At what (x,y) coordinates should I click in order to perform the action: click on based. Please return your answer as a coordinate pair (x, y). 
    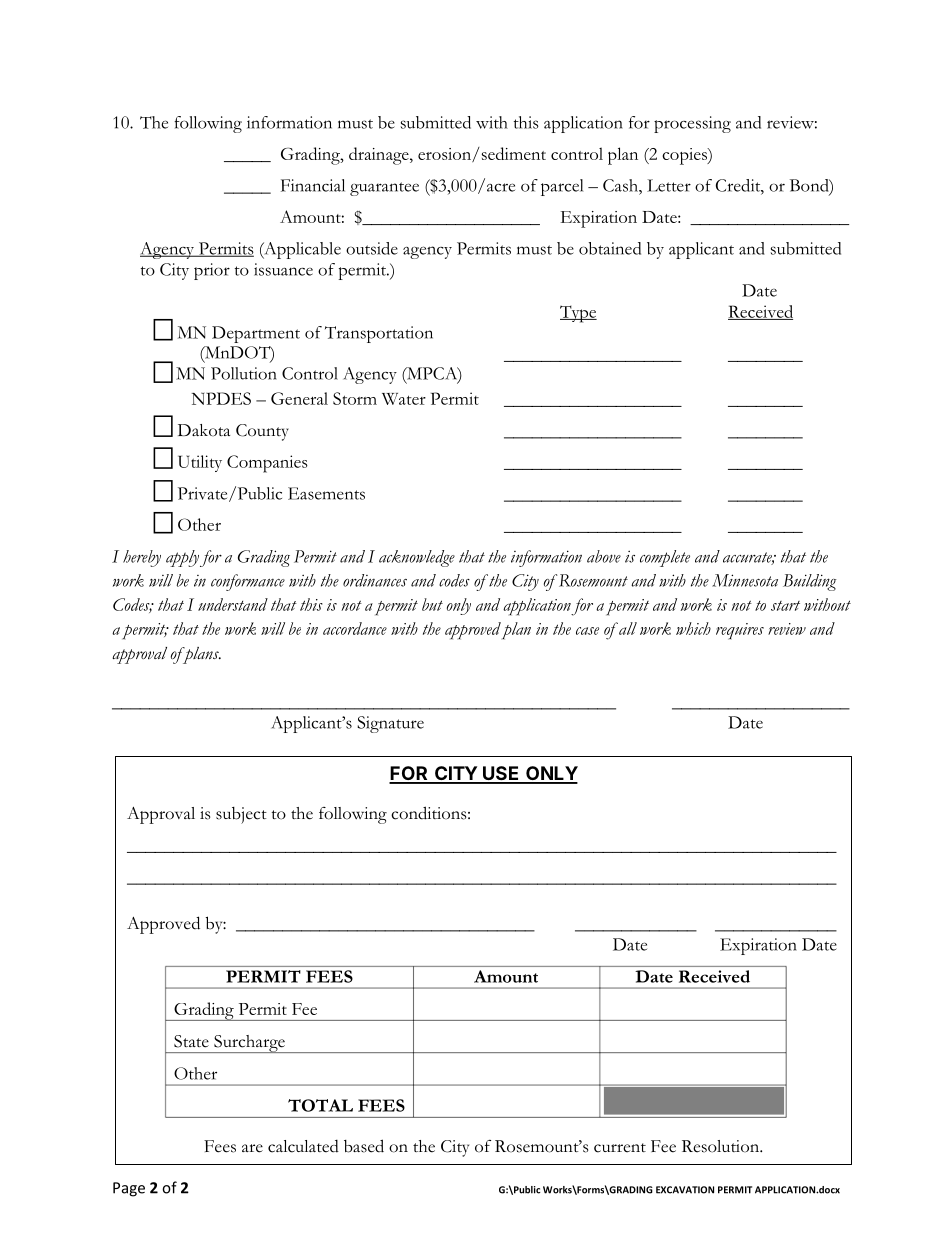
    Looking at the image, I should click on (364, 1146).
